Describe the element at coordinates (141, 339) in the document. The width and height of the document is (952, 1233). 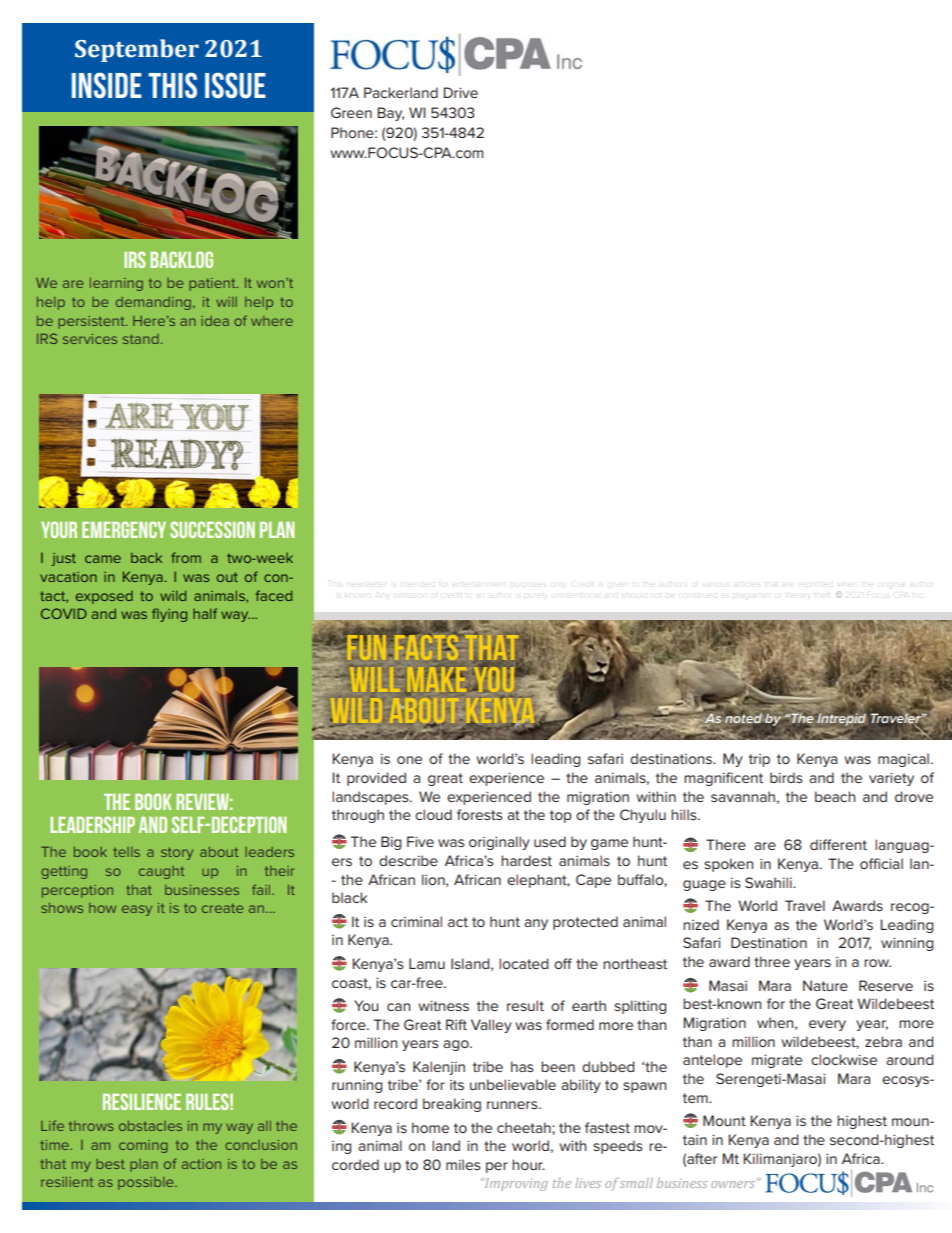
I see `stand` at that location.
